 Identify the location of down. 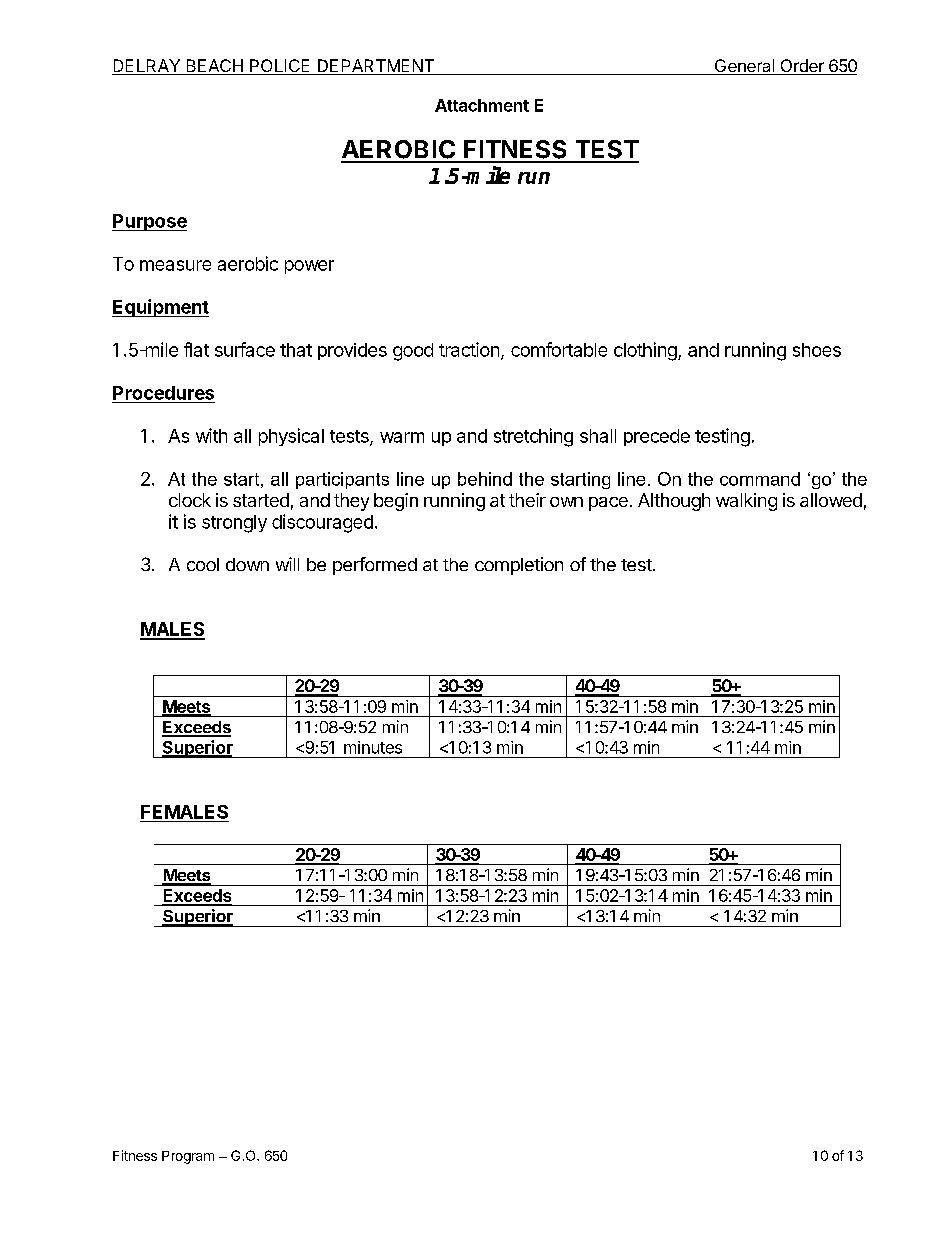
(247, 564).
